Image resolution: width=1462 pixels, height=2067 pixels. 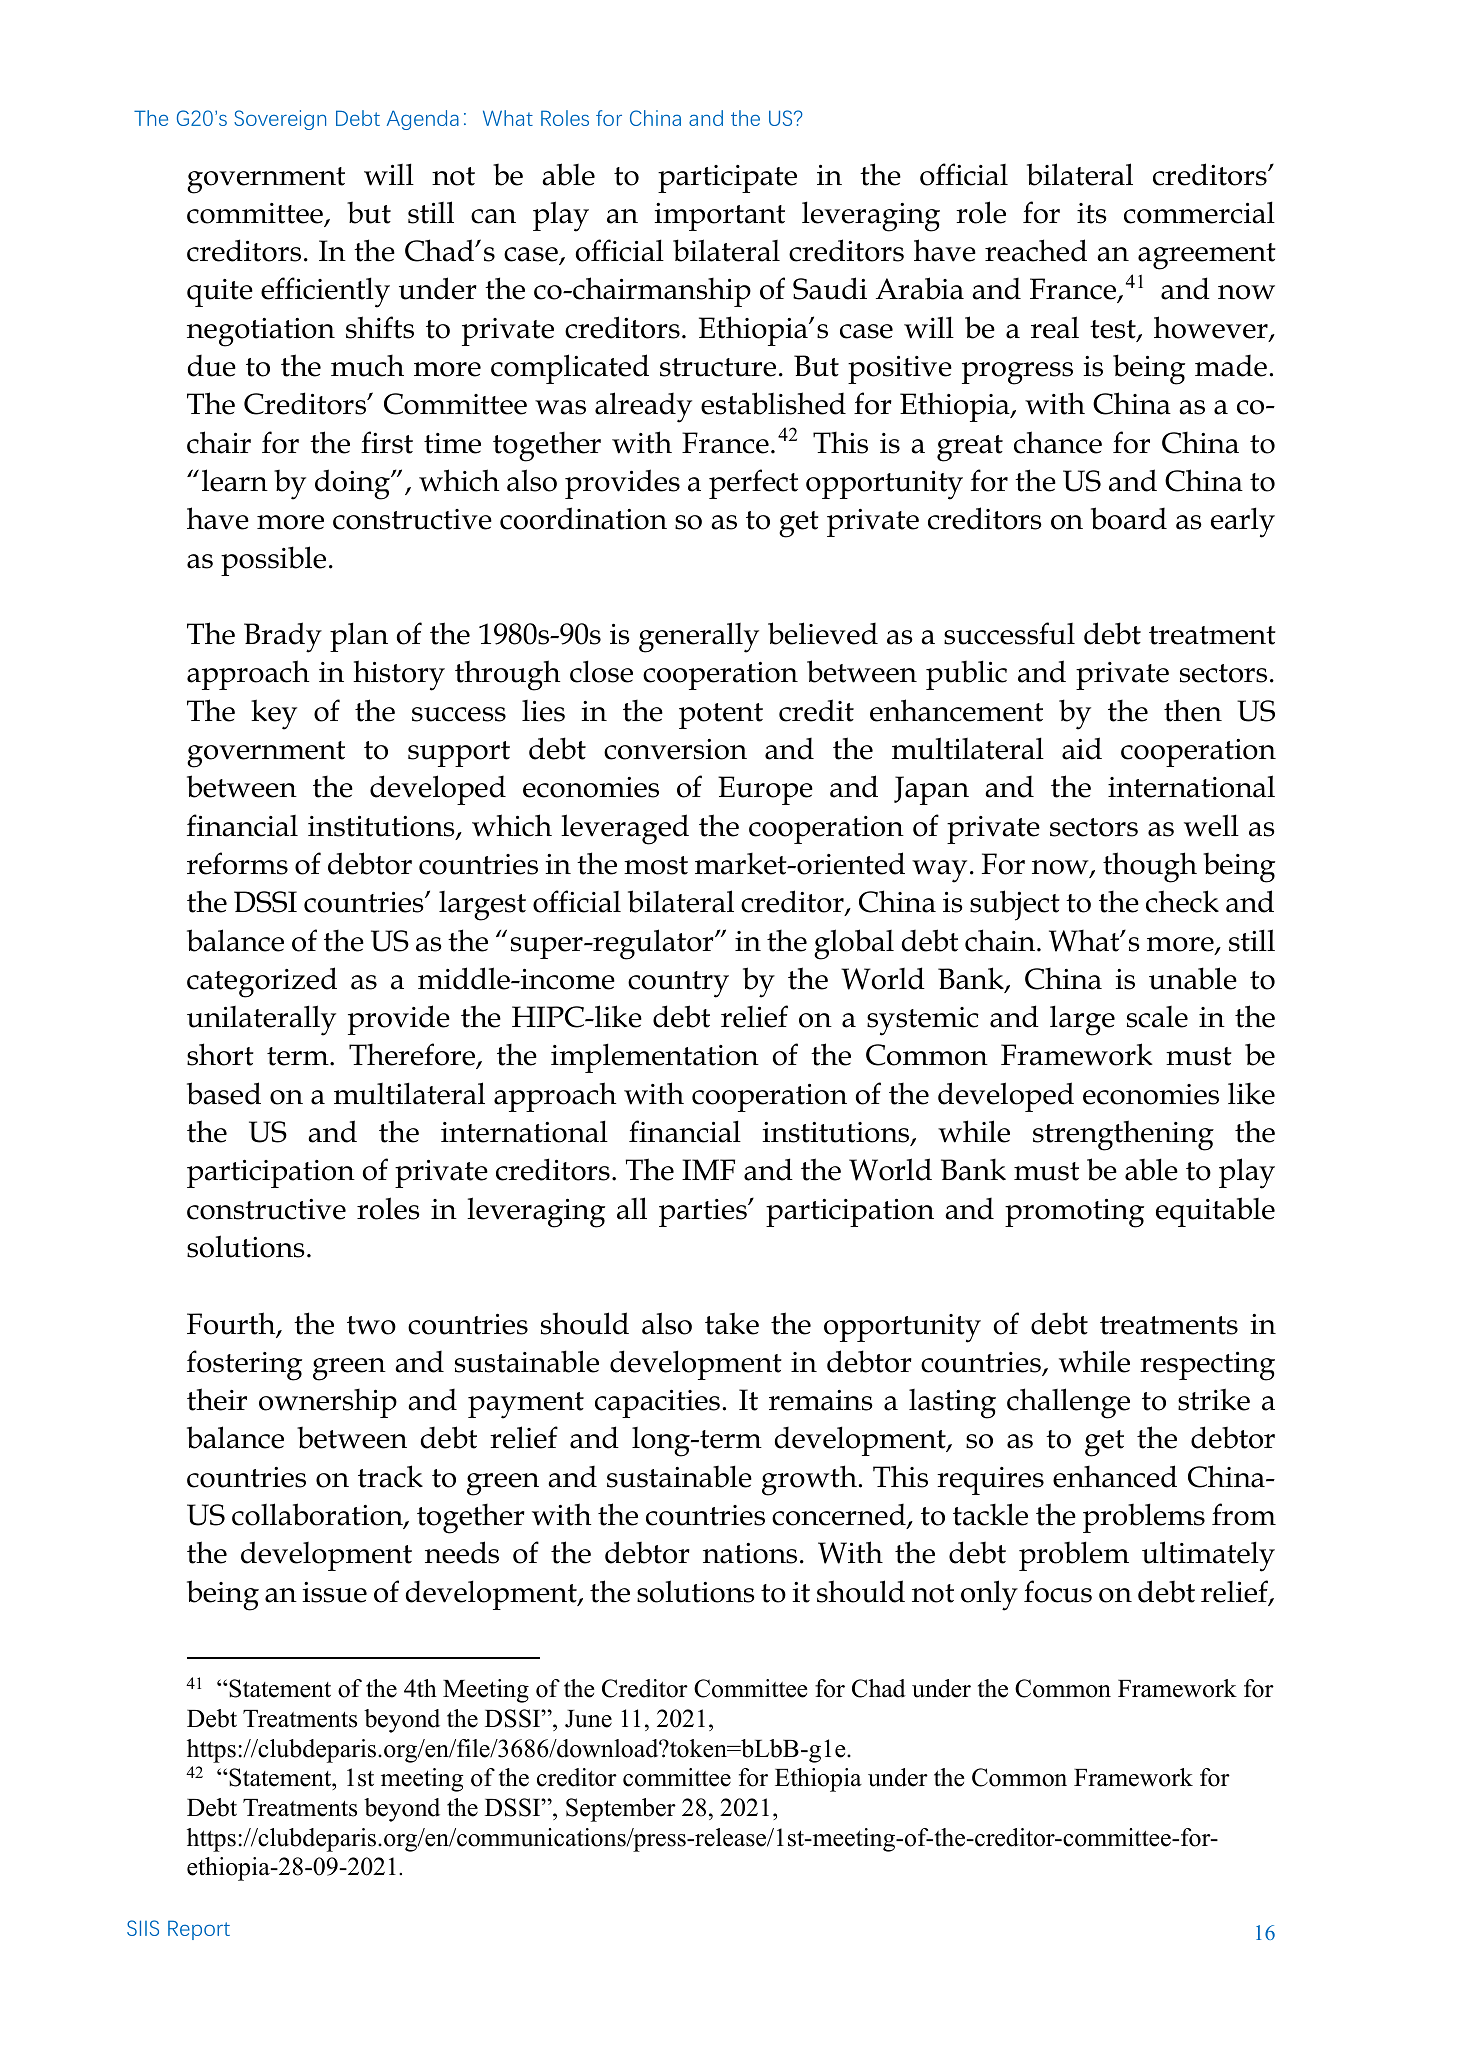 I want to click on participate, so click(x=727, y=179).
